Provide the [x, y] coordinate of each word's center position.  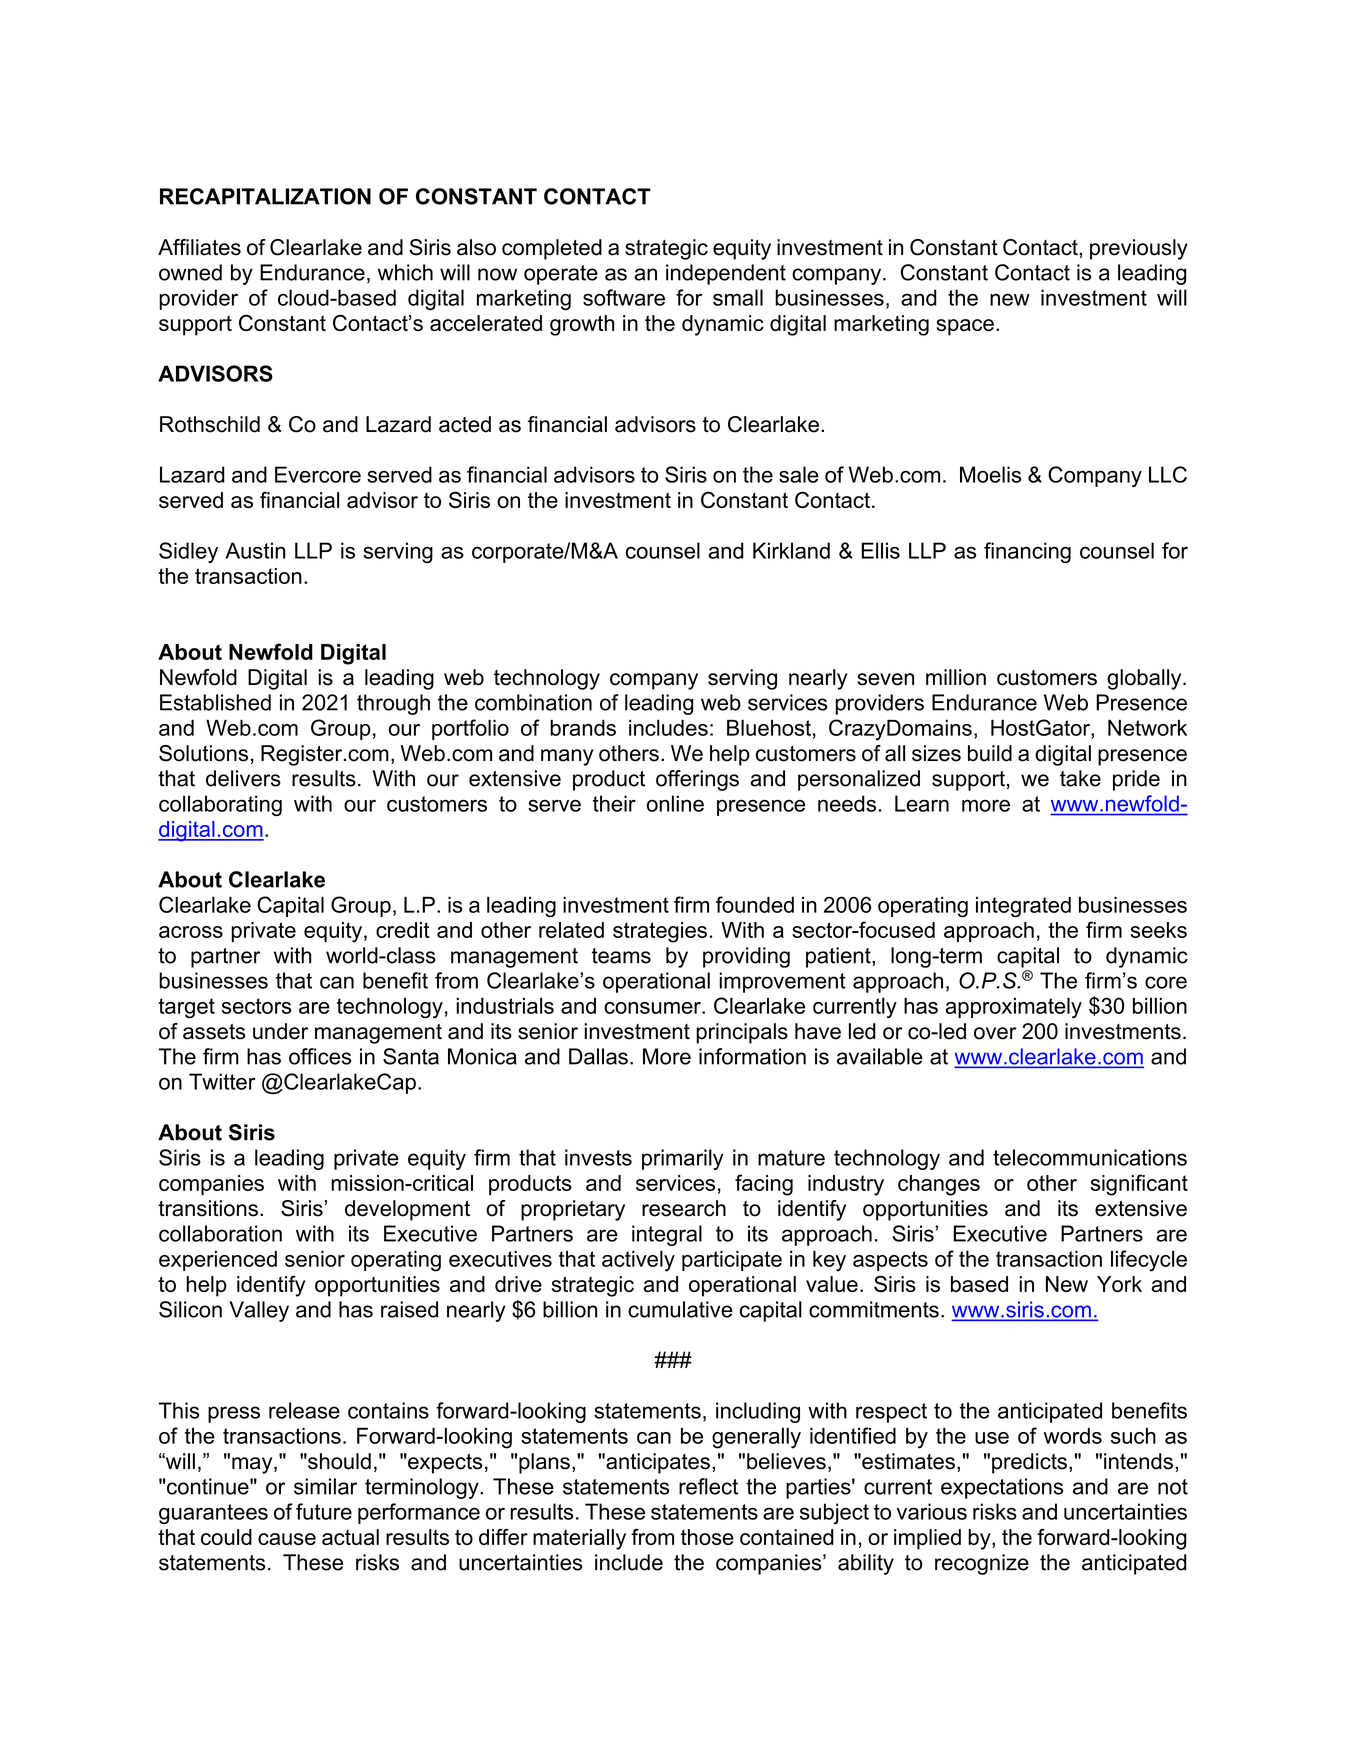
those [707, 1537]
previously [1139, 249]
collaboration [220, 1233]
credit [403, 930]
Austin [255, 550]
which [405, 272]
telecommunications [1090, 1157]
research [684, 1208]
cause [287, 1539]
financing [1027, 552]
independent [726, 274]
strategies [660, 932]
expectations [1002, 1488]
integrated [1023, 906]
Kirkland [791, 550]
